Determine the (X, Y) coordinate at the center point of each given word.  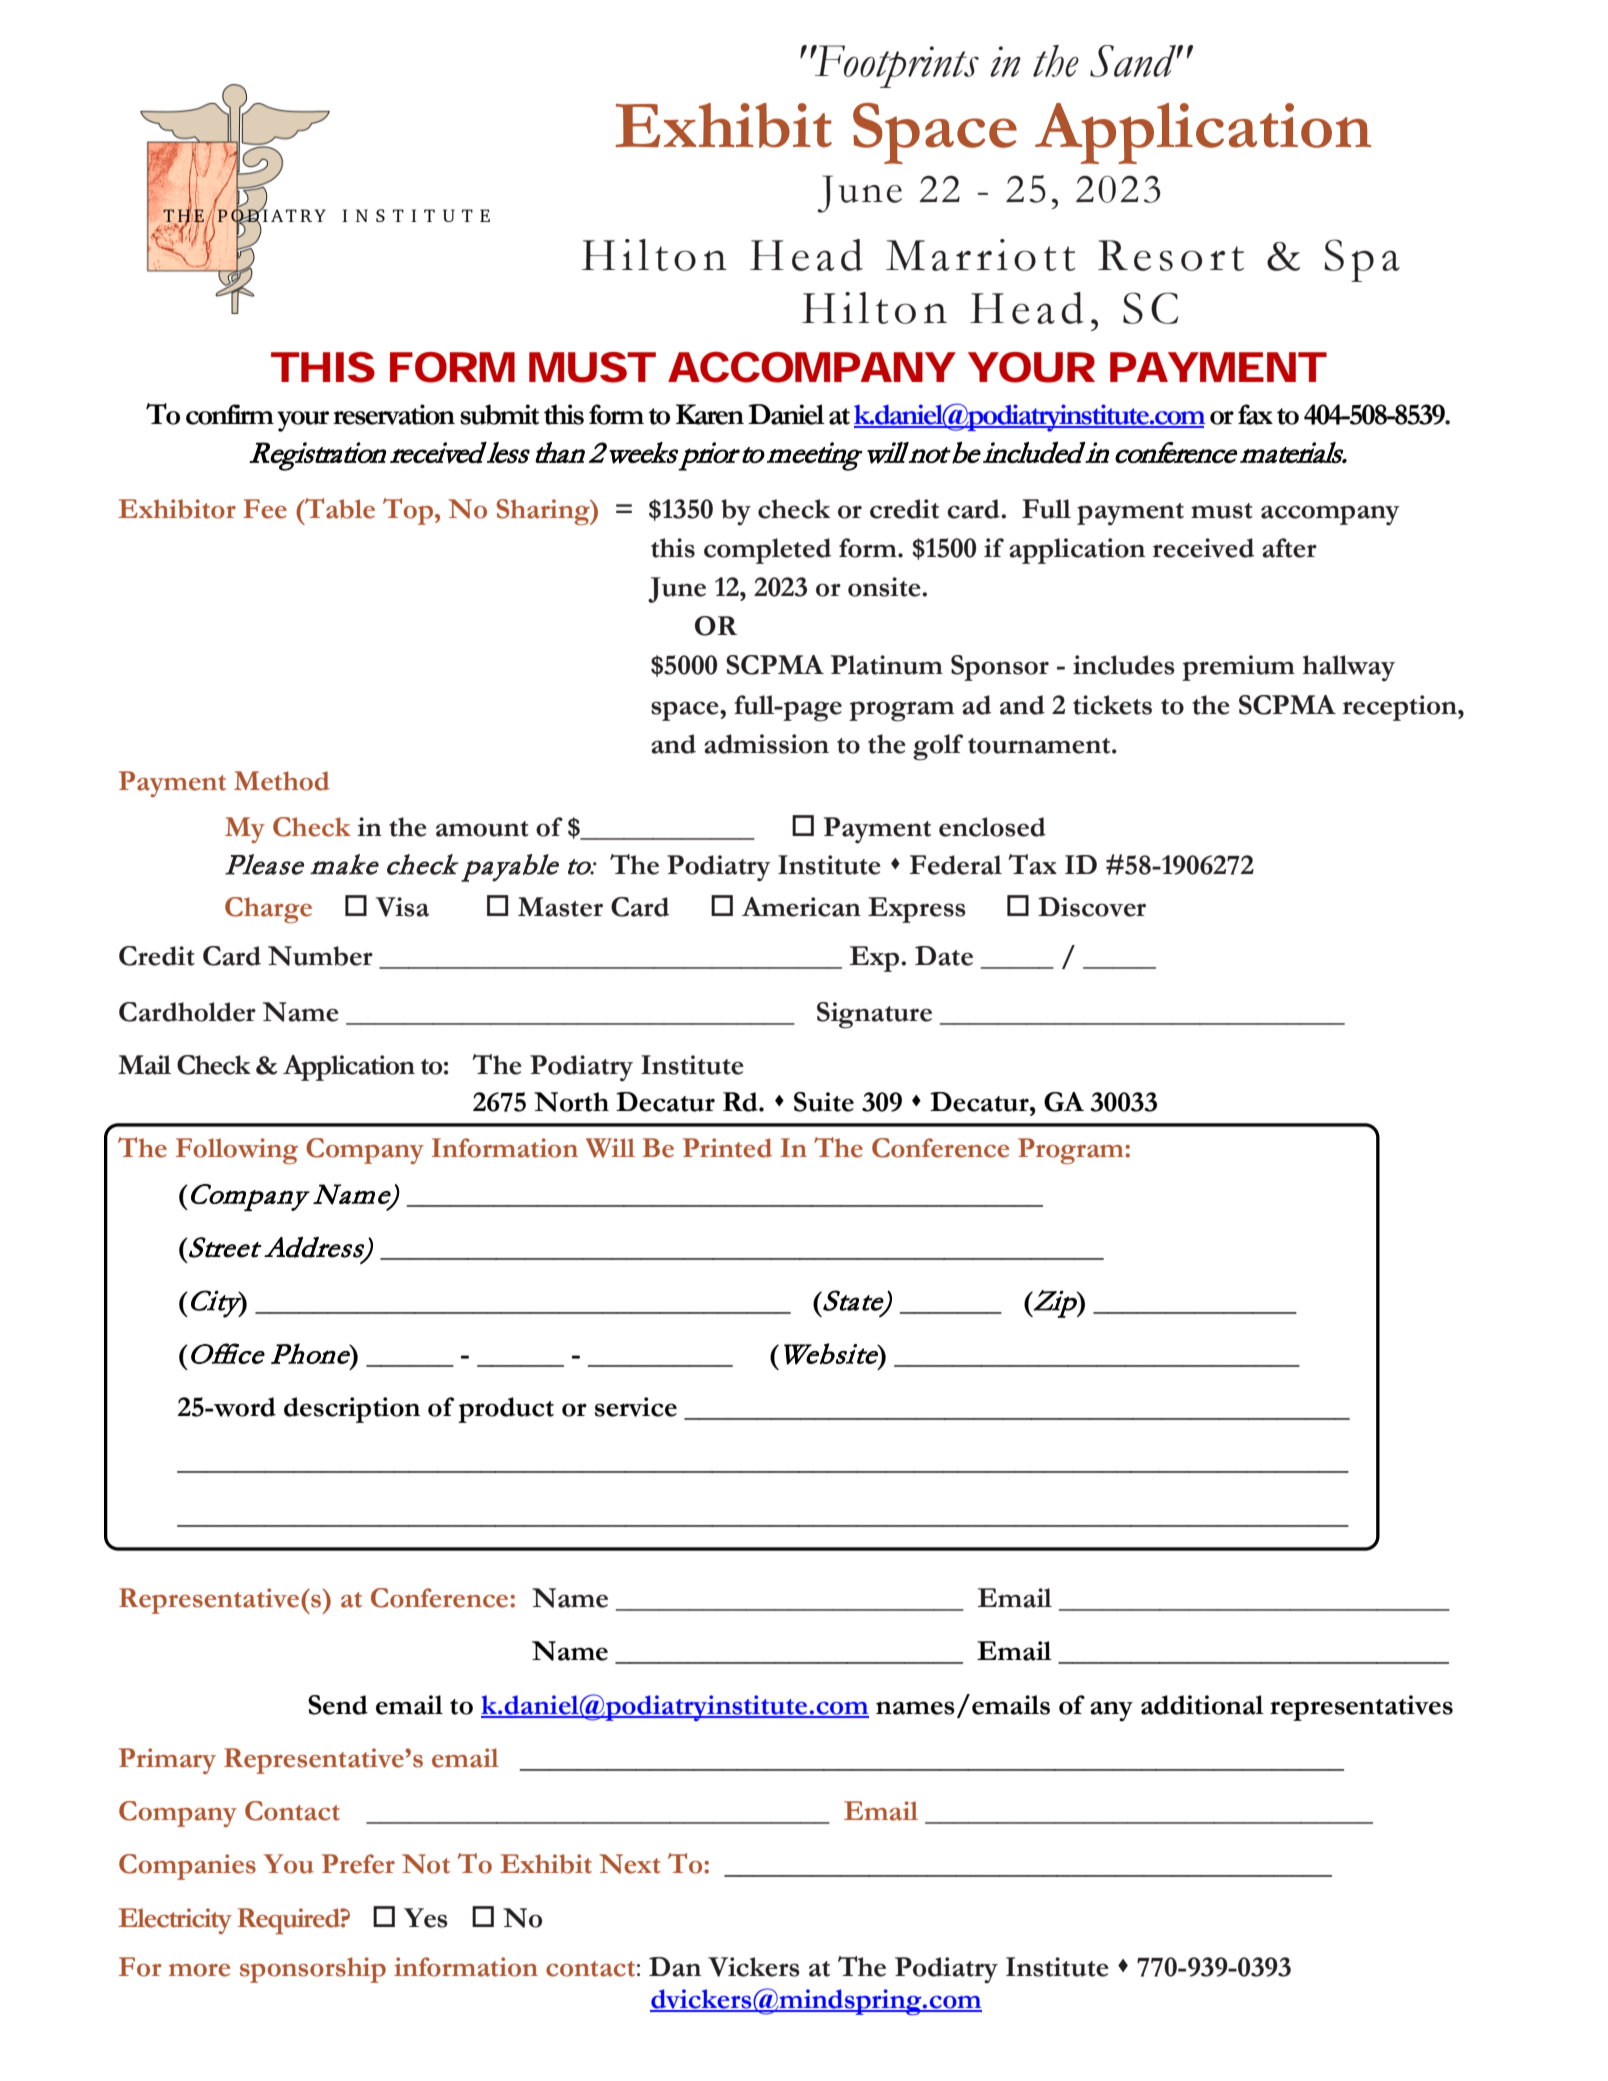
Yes (426, 1918)
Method (282, 781)
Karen (710, 414)
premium (1238, 668)
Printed (727, 1148)
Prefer (358, 1864)
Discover (1092, 907)
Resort (1171, 255)
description (352, 1410)
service (636, 1407)
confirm (230, 414)
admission (766, 744)
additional (1202, 1705)
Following (237, 1151)
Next (630, 1864)
